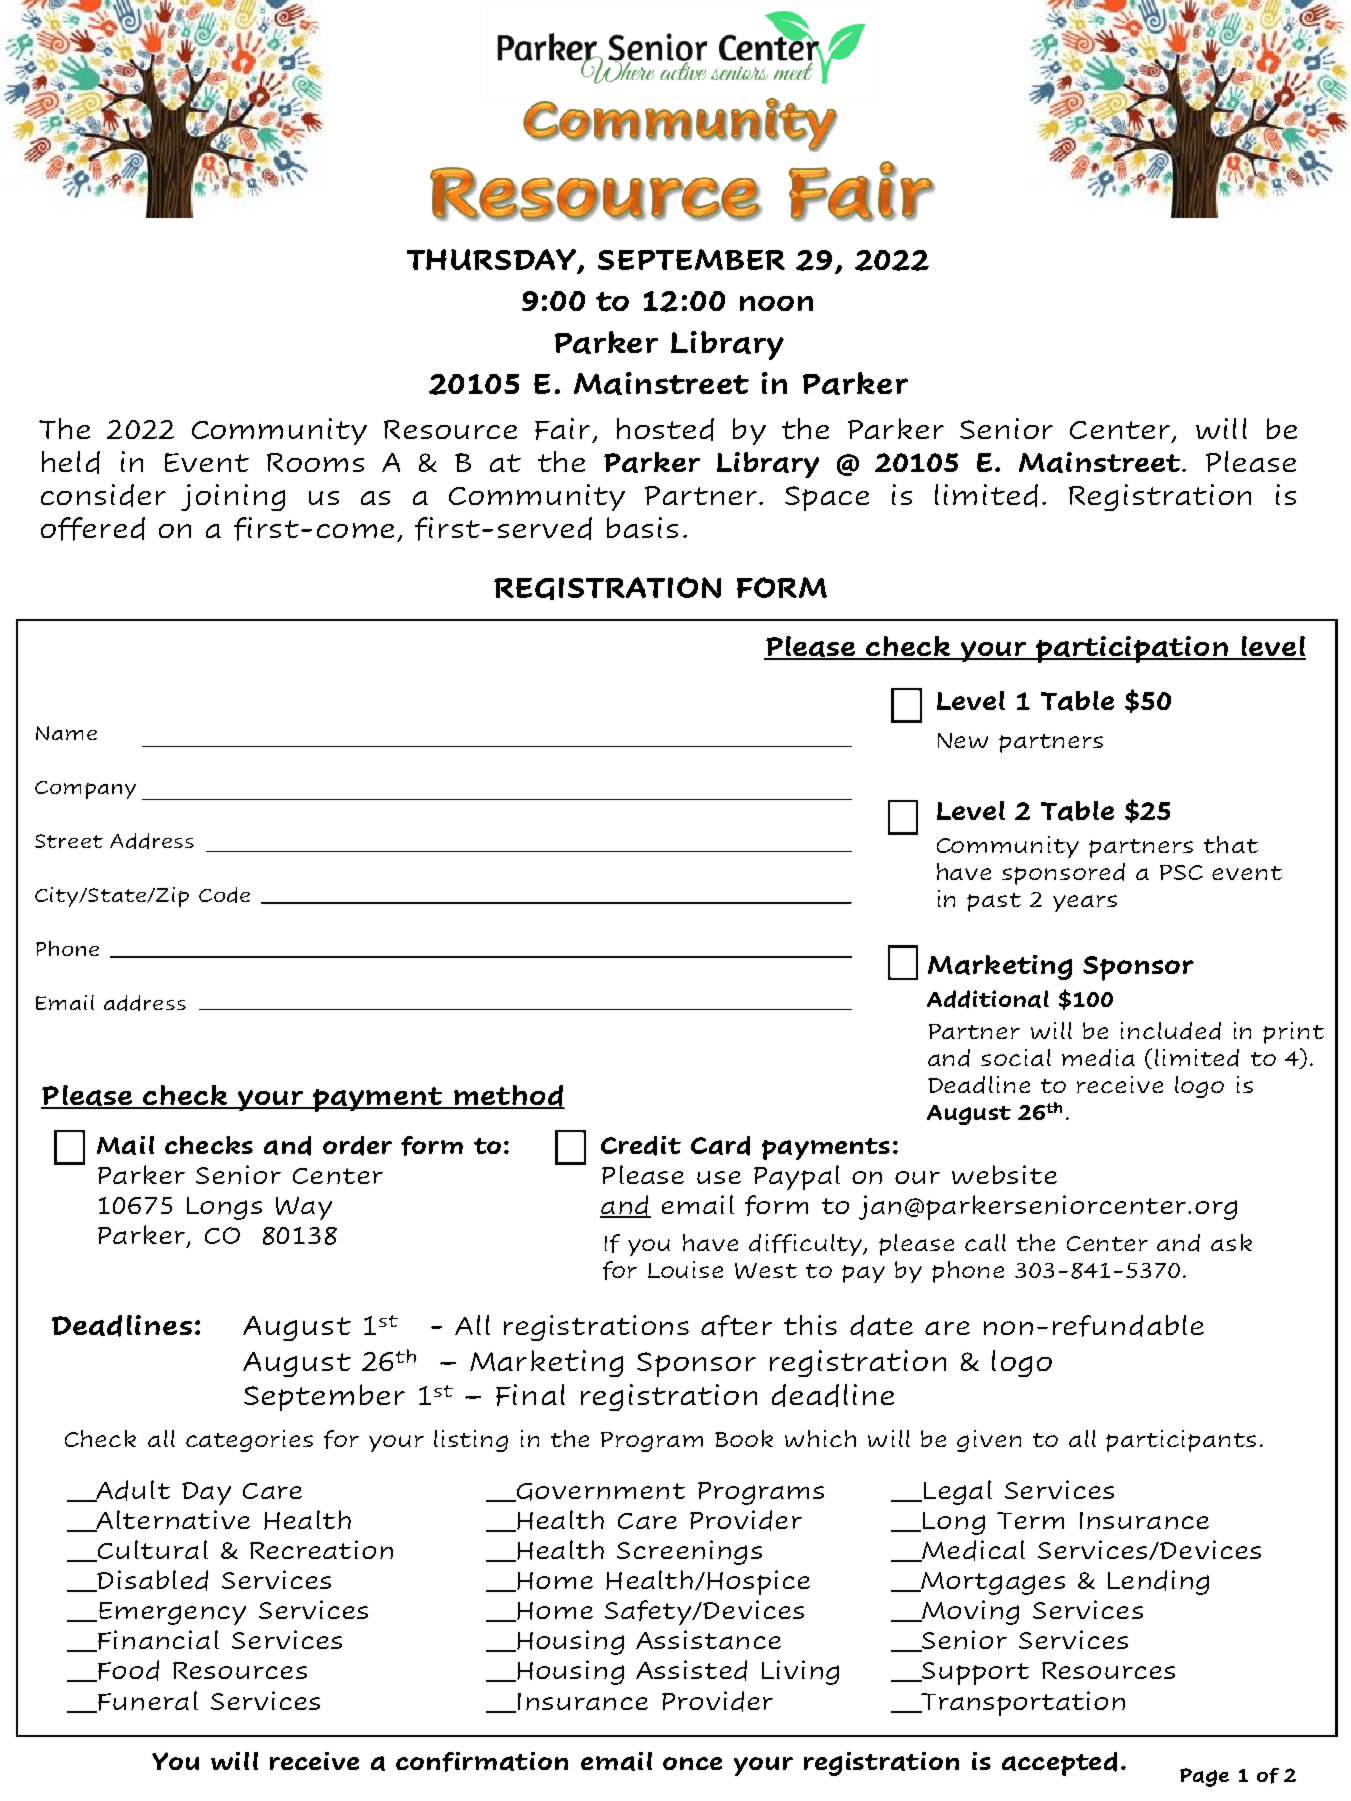 The image size is (1351, 1801). Describe the element at coordinates (827, 498) in the document. I see `Space` at that location.
